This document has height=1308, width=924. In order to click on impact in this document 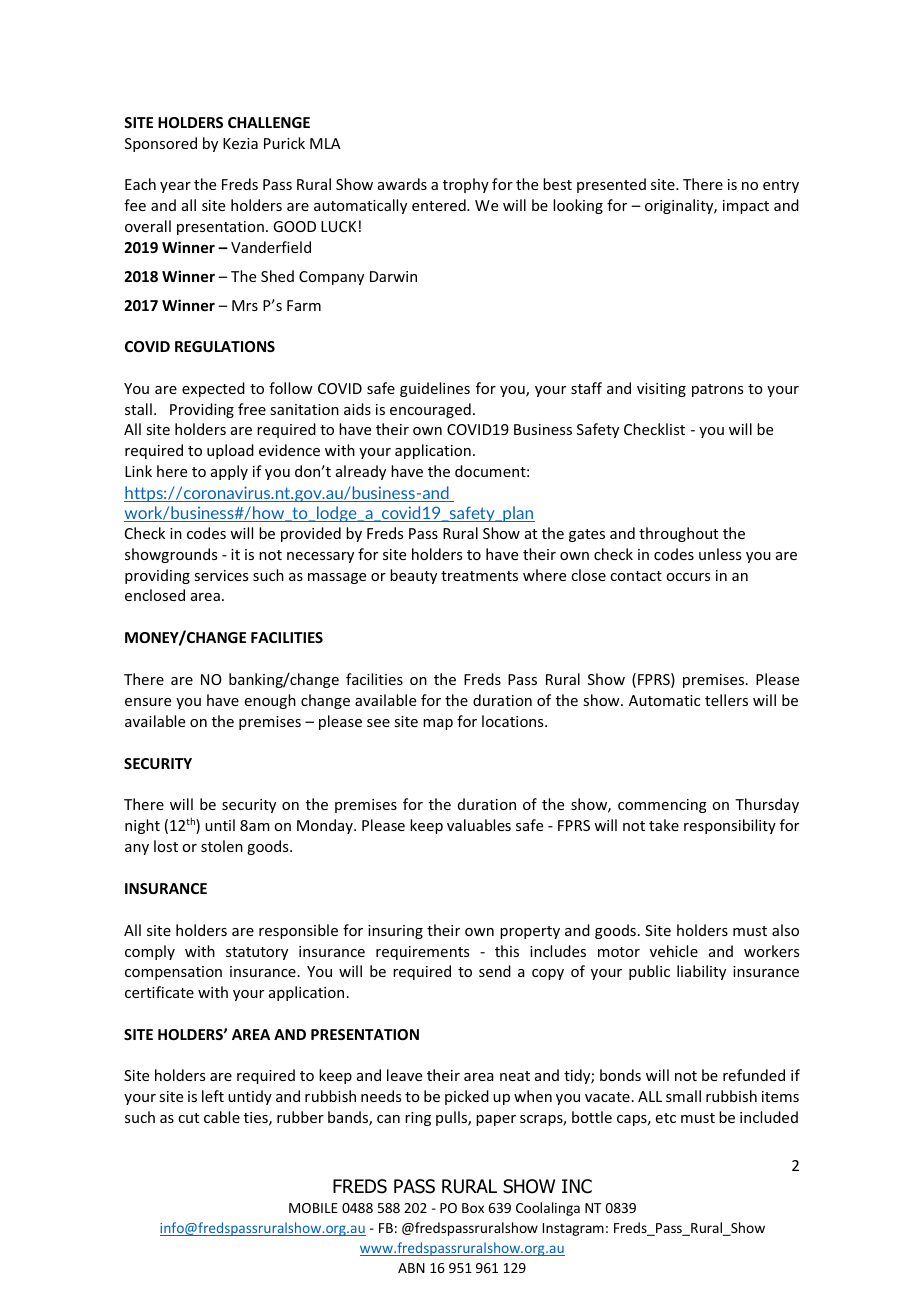, I will do `click(746, 207)`.
